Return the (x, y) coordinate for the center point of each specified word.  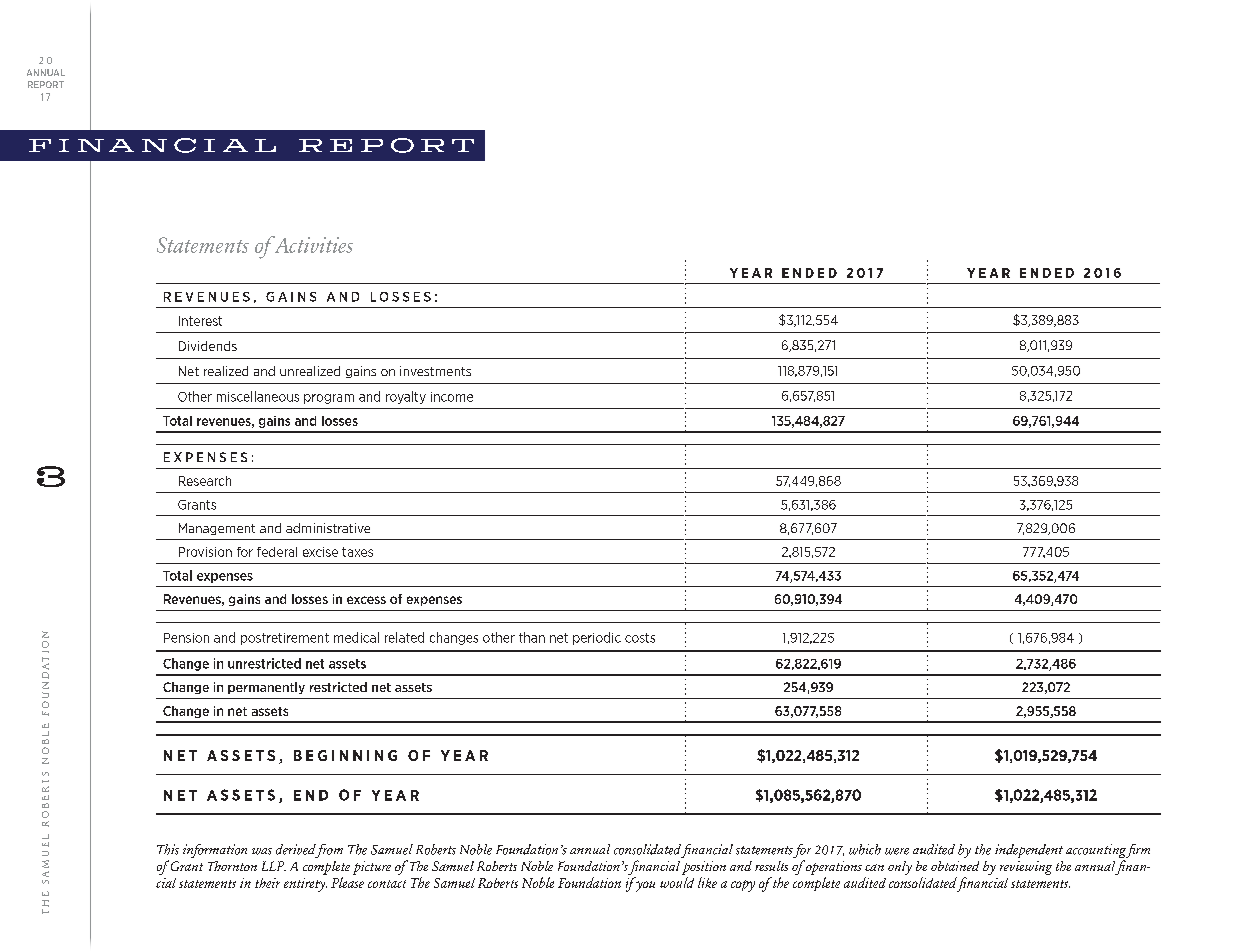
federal (277, 552)
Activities (312, 244)
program (329, 399)
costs (640, 638)
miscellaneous (258, 396)
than (532, 637)
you (645, 886)
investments (435, 371)
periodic (597, 638)
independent (1029, 851)
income (452, 397)
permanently (266, 688)
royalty (406, 397)
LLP (274, 866)
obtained (955, 866)
